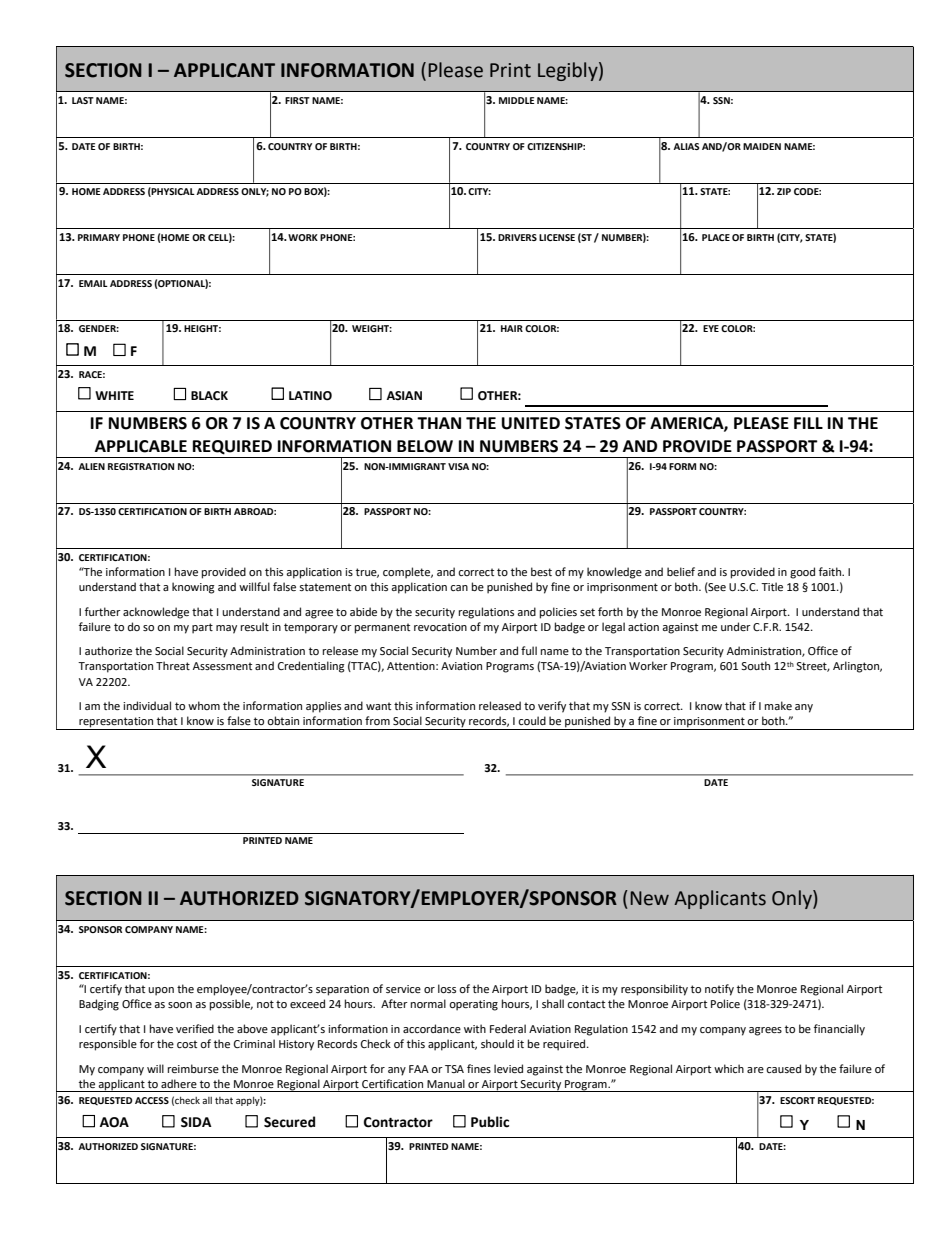 This screenshot has height=1233, width=952. I want to click on revocation, so click(440, 627).
